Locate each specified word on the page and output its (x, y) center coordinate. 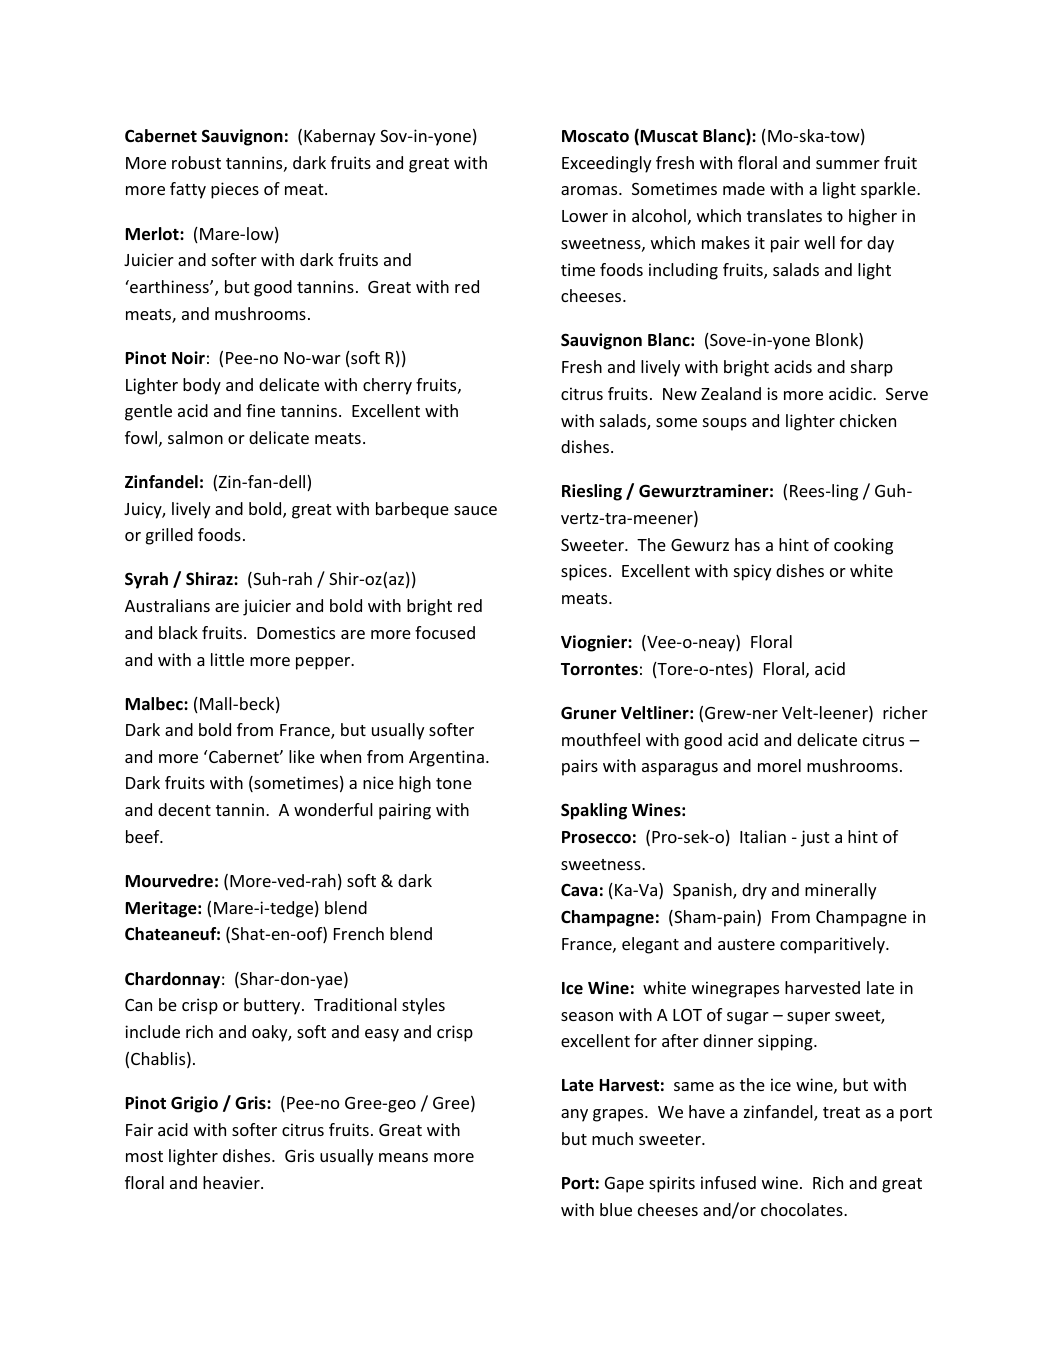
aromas (590, 190)
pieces (235, 190)
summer (848, 164)
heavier (232, 1182)
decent (184, 809)
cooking (863, 546)
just (815, 838)
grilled (169, 536)
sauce (475, 510)
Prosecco (596, 837)
